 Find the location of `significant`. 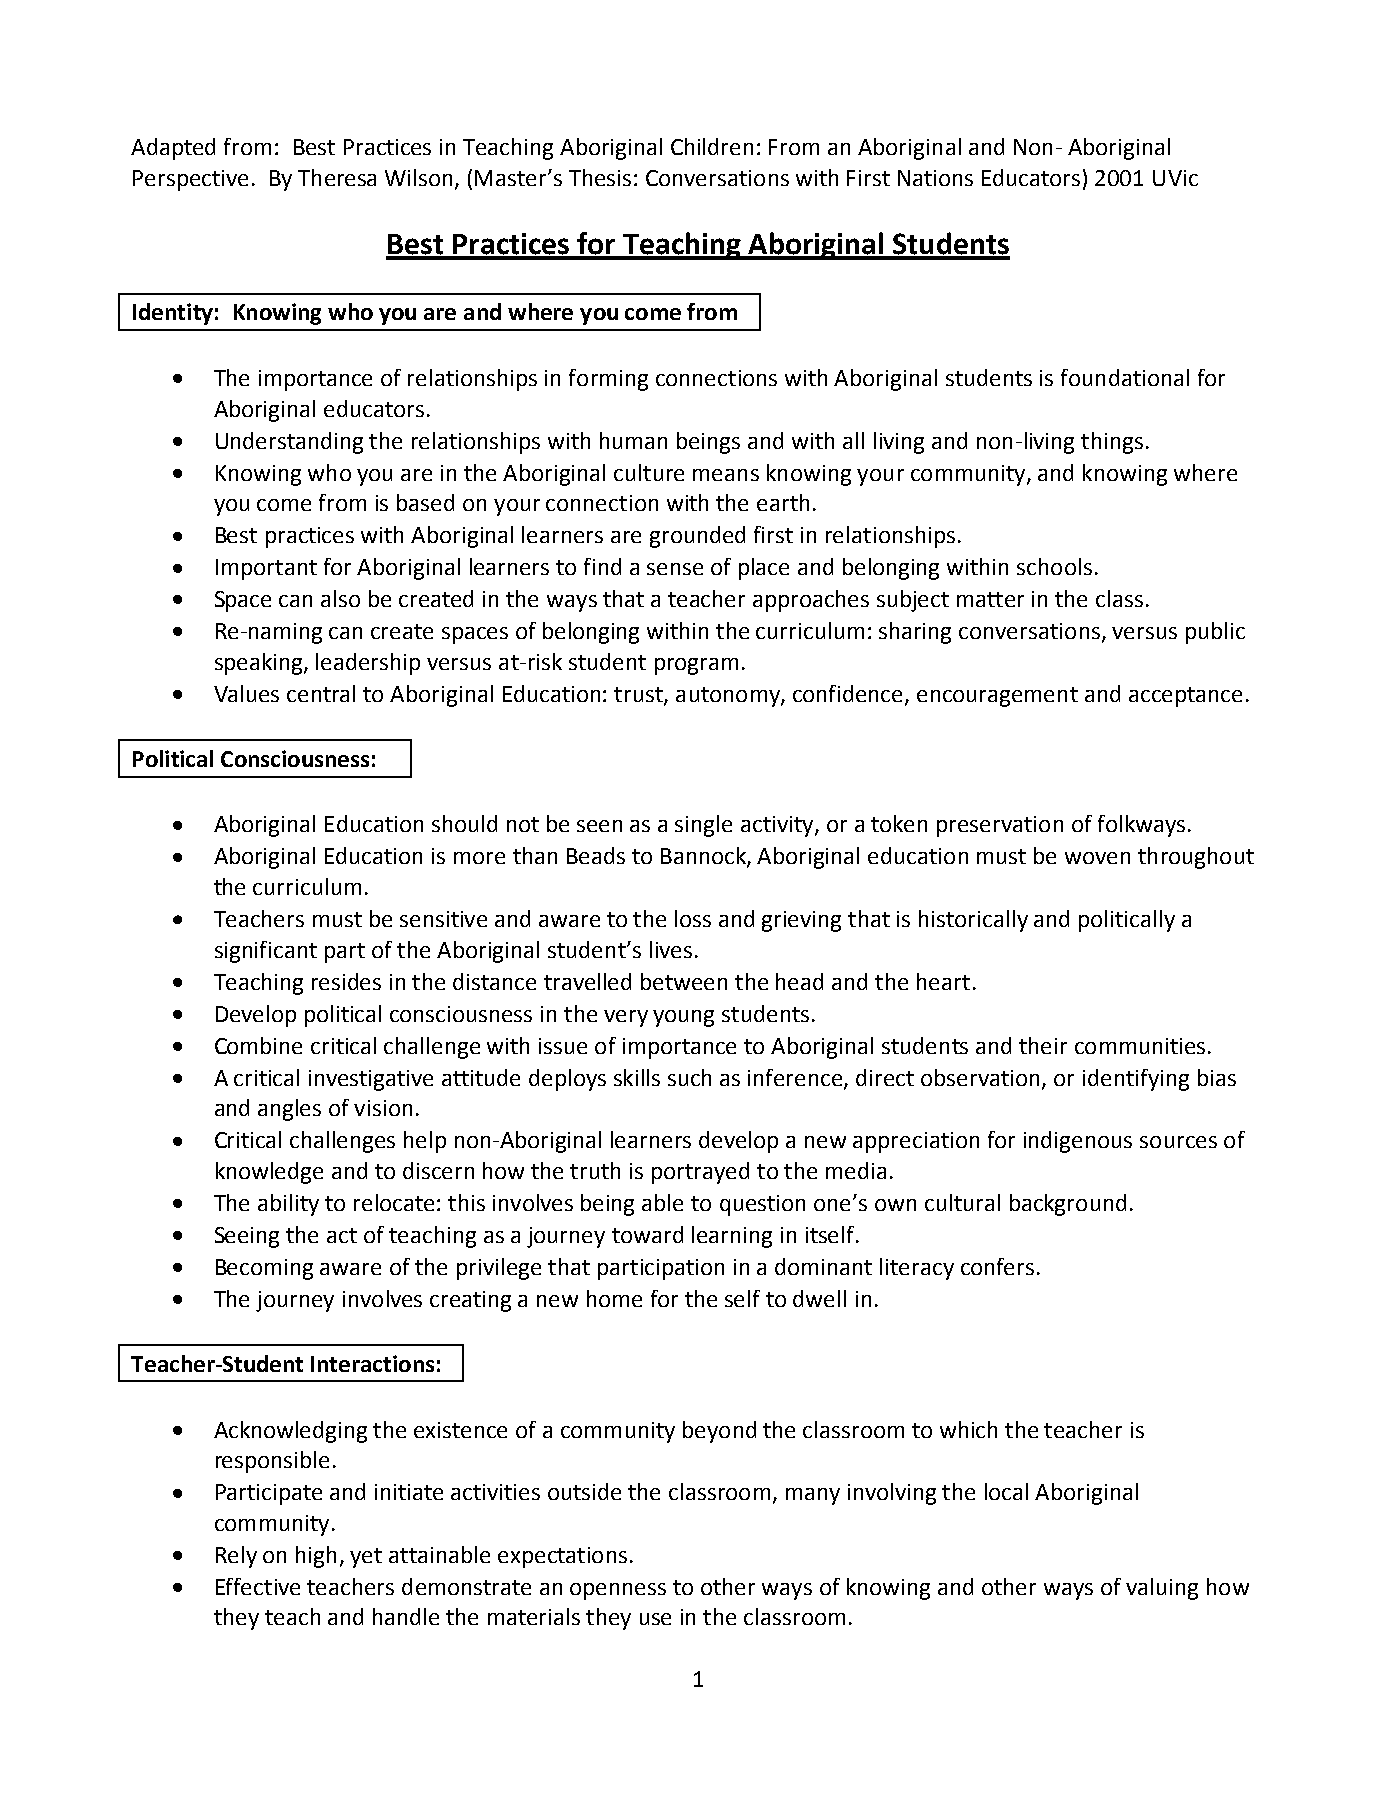

significant is located at coordinates (266, 952).
